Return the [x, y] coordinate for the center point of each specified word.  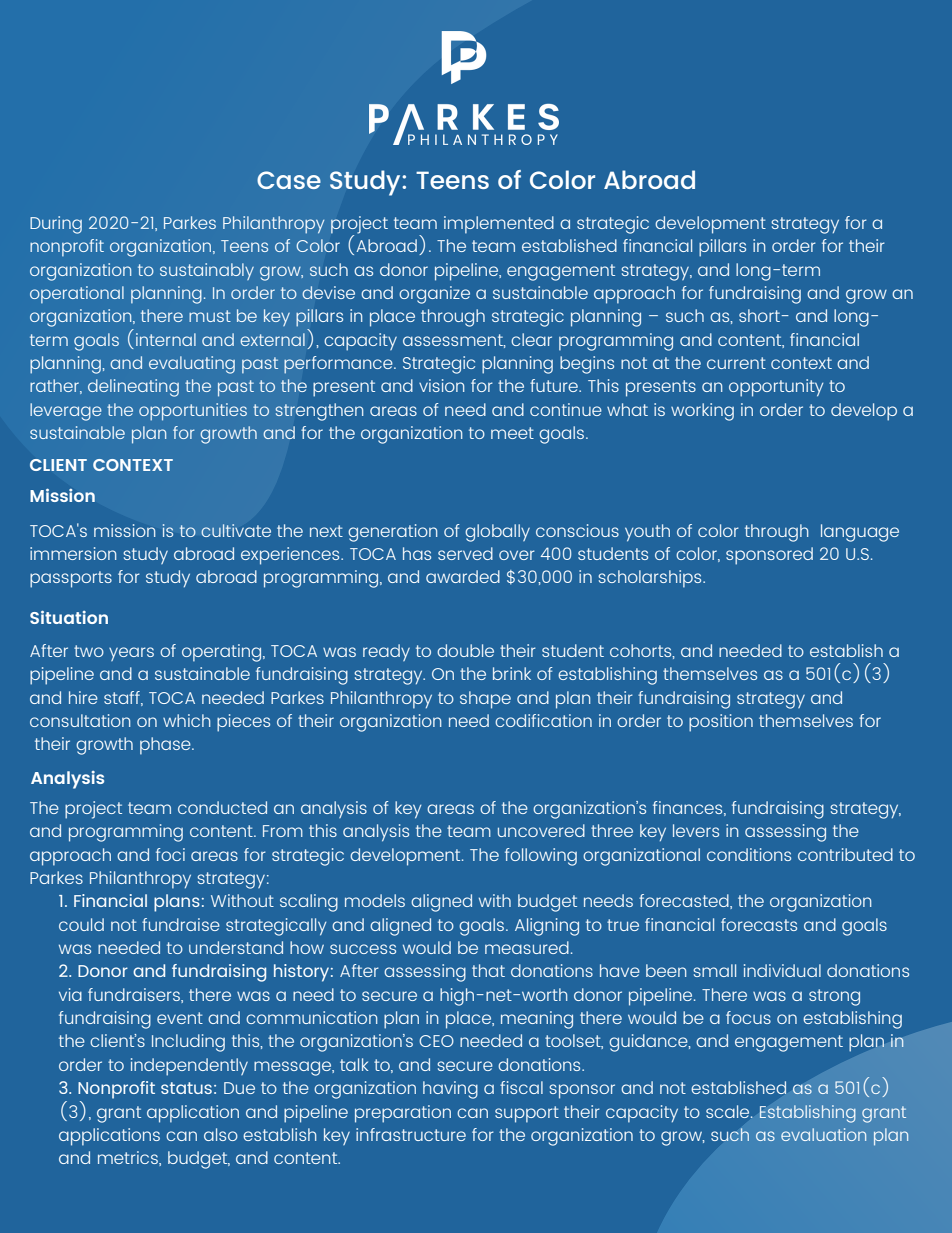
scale [729, 1111]
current [736, 363]
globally [497, 533]
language [860, 533]
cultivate [236, 530]
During [56, 225]
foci [170, 854]
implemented [499, 225]
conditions [749, 854]
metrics [129, 1158]
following [541, 857]
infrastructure [411, 1134]
